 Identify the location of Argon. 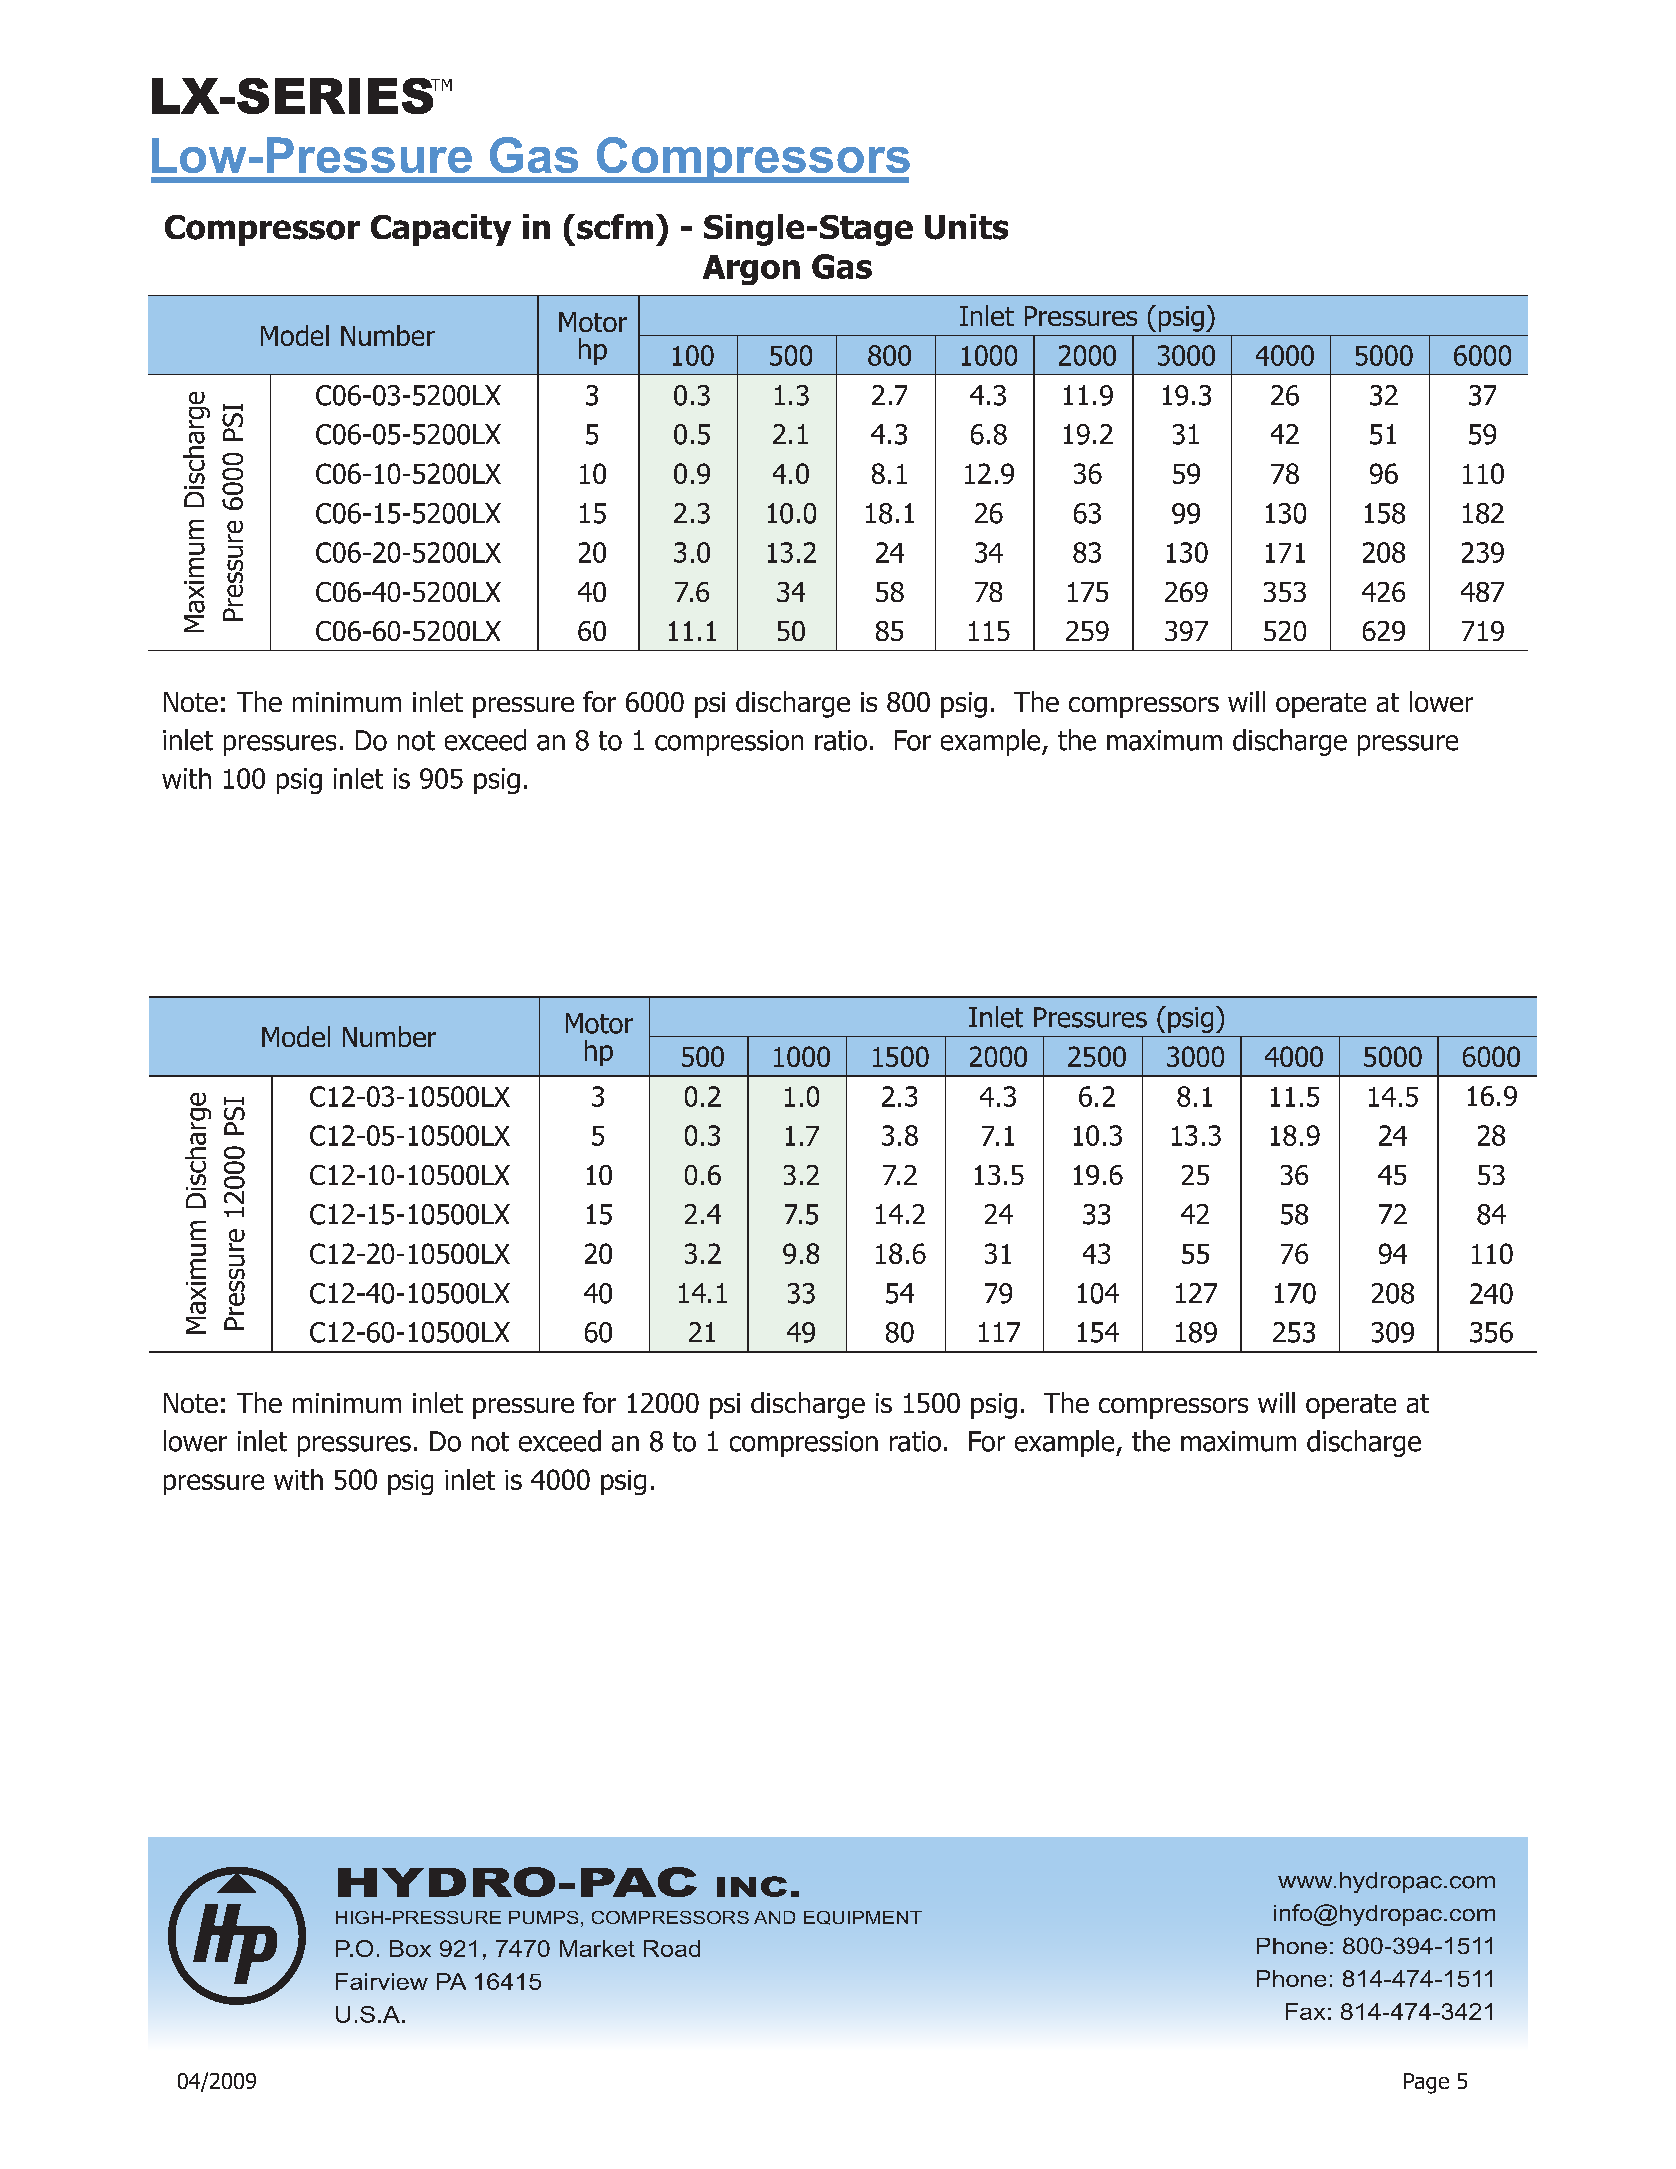
(751, 270).
